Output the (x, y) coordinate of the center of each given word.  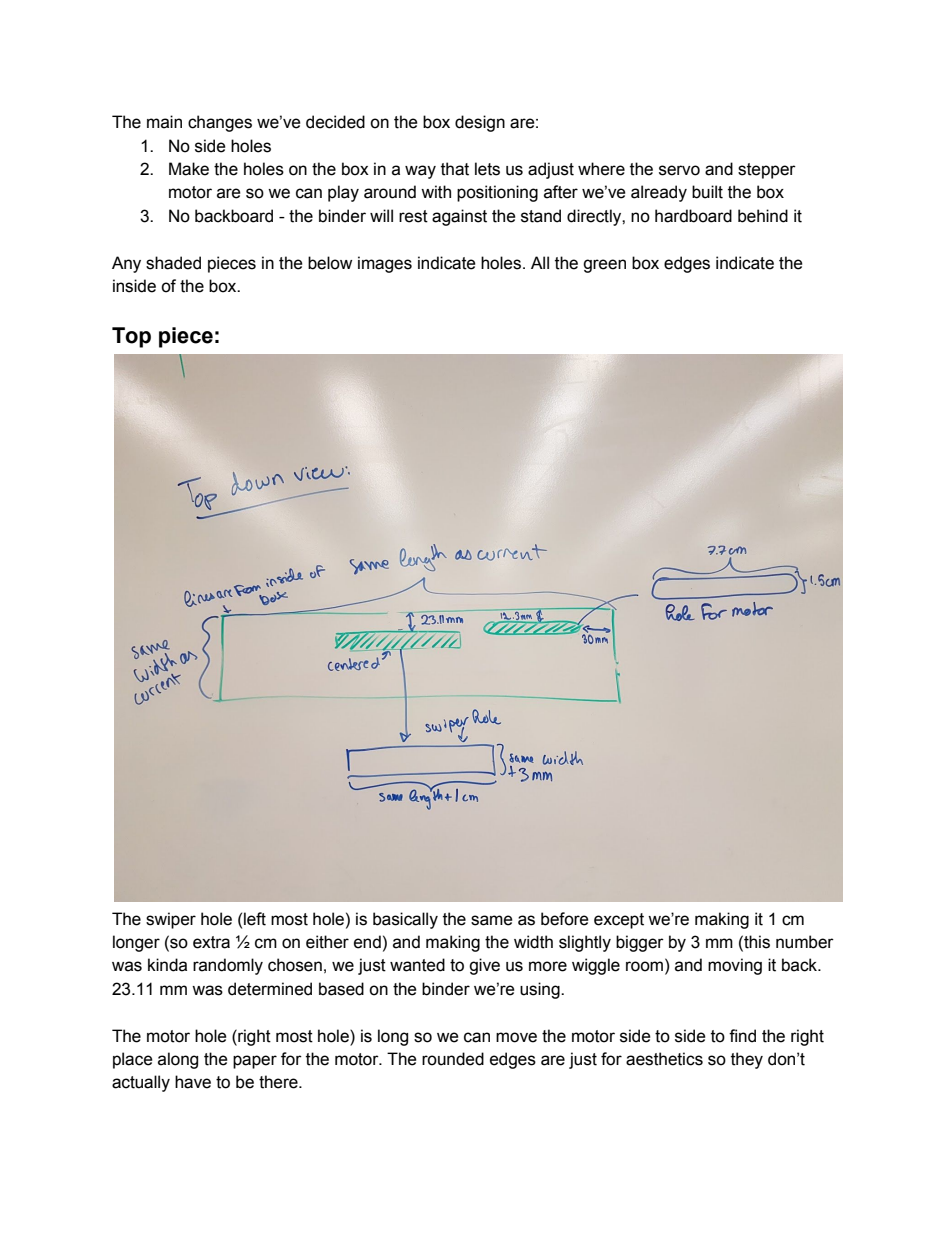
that (455, 169)
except (619, 921)
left (255, 919)
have (193, 1082)
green (604, 266)
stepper (767, 171)
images (385, 264)
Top (131, 337)
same (492, 920)
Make (189, 169)
